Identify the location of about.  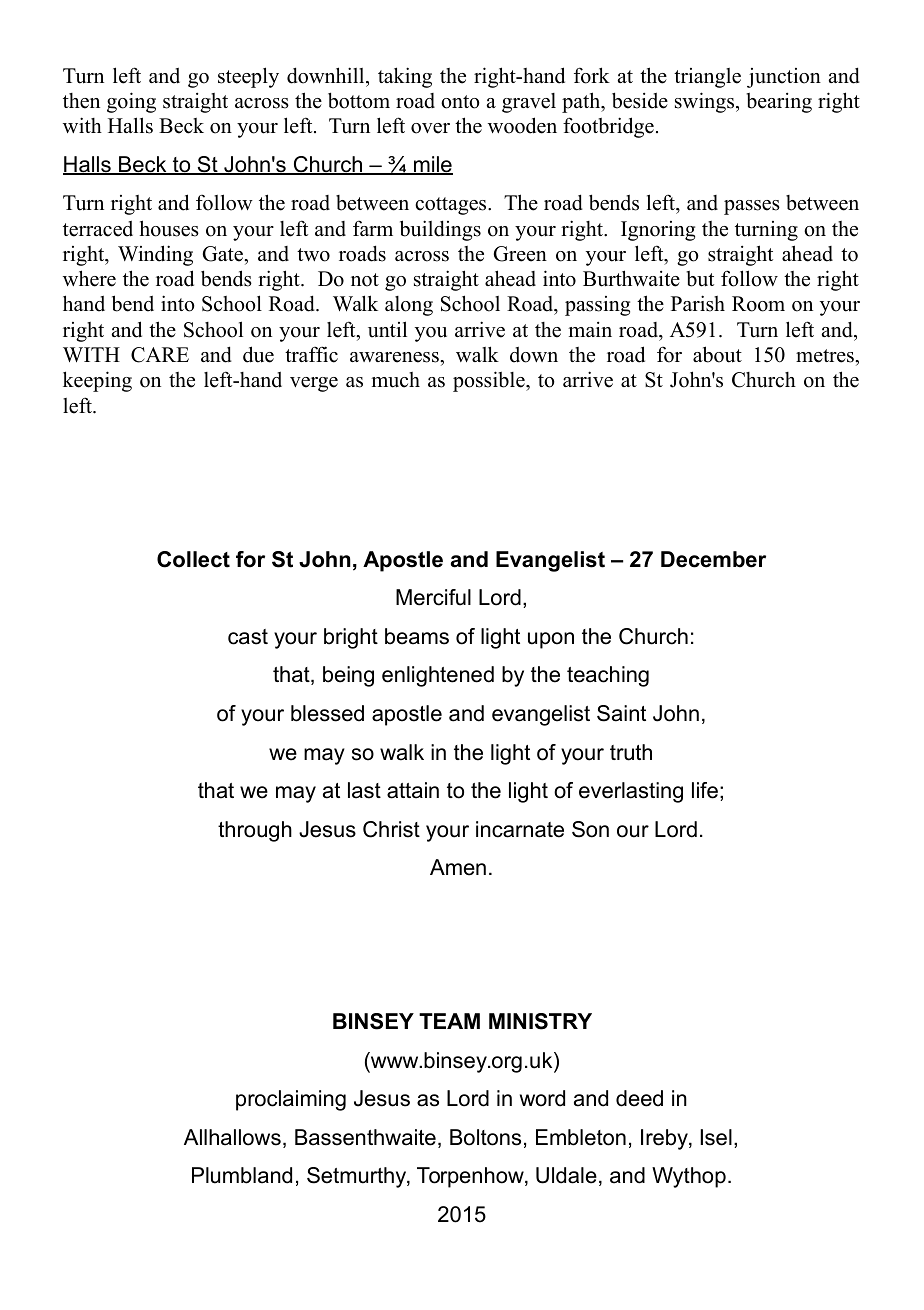
(717, 354).
